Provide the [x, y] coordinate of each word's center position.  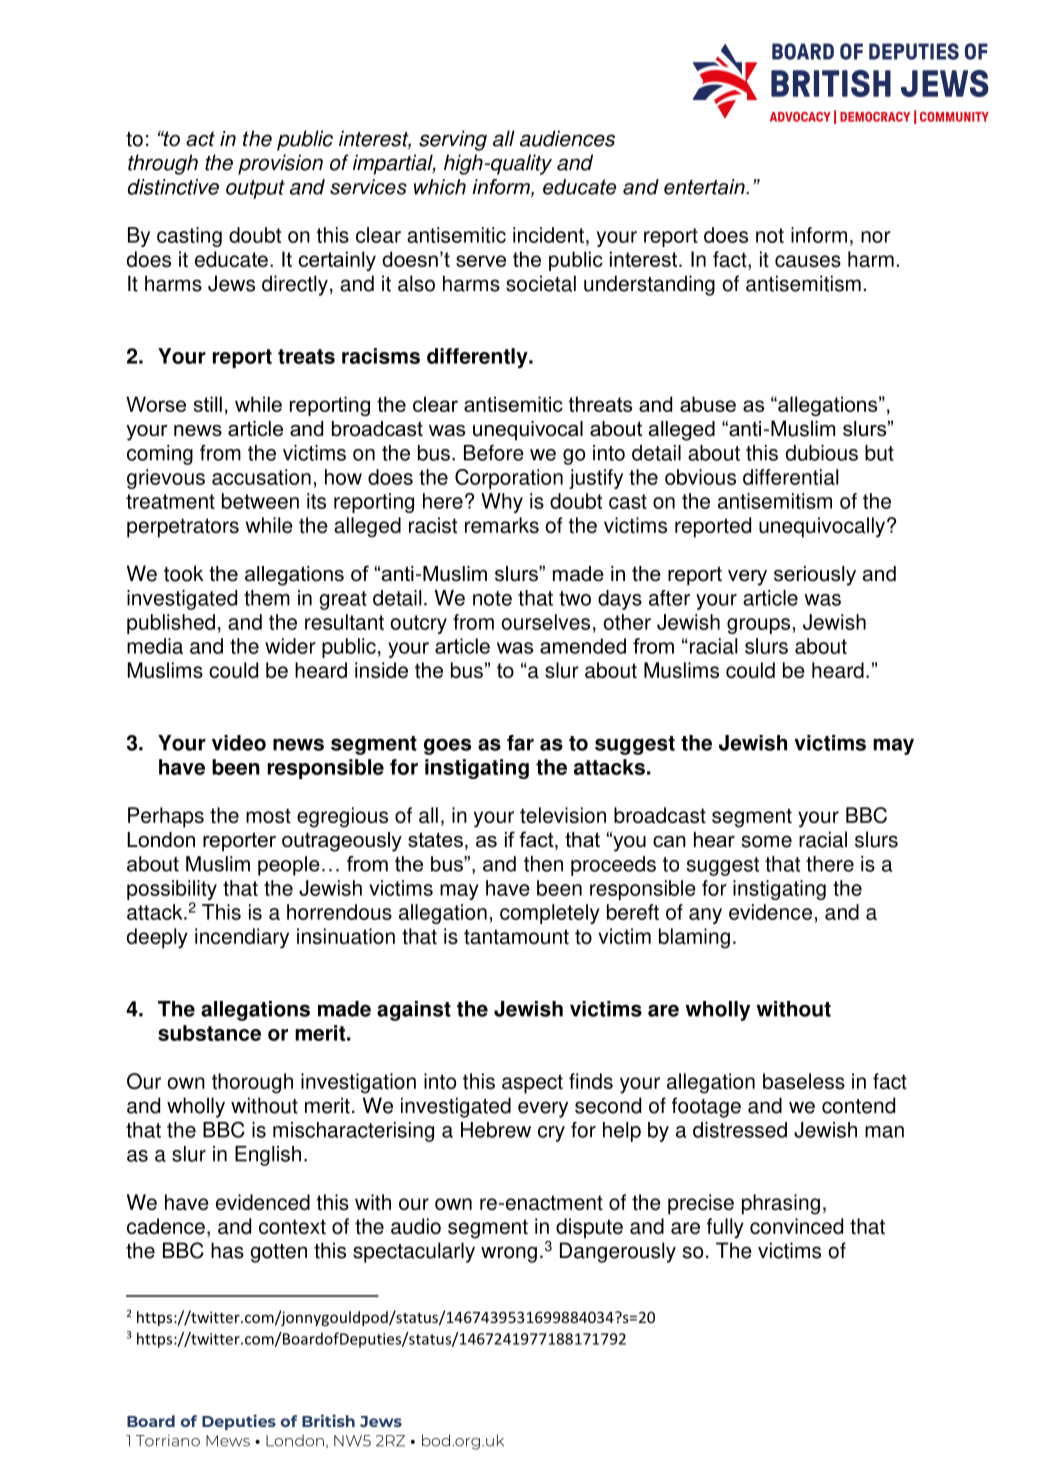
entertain [705, 187]
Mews [228, 1441]
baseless [804, 1081]
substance [209, 1033]
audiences [567, 138]
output [255, 189]
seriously [815, 576]
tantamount [516, 937]
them [267, 598]
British [328, 1420]
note [492, 598]
